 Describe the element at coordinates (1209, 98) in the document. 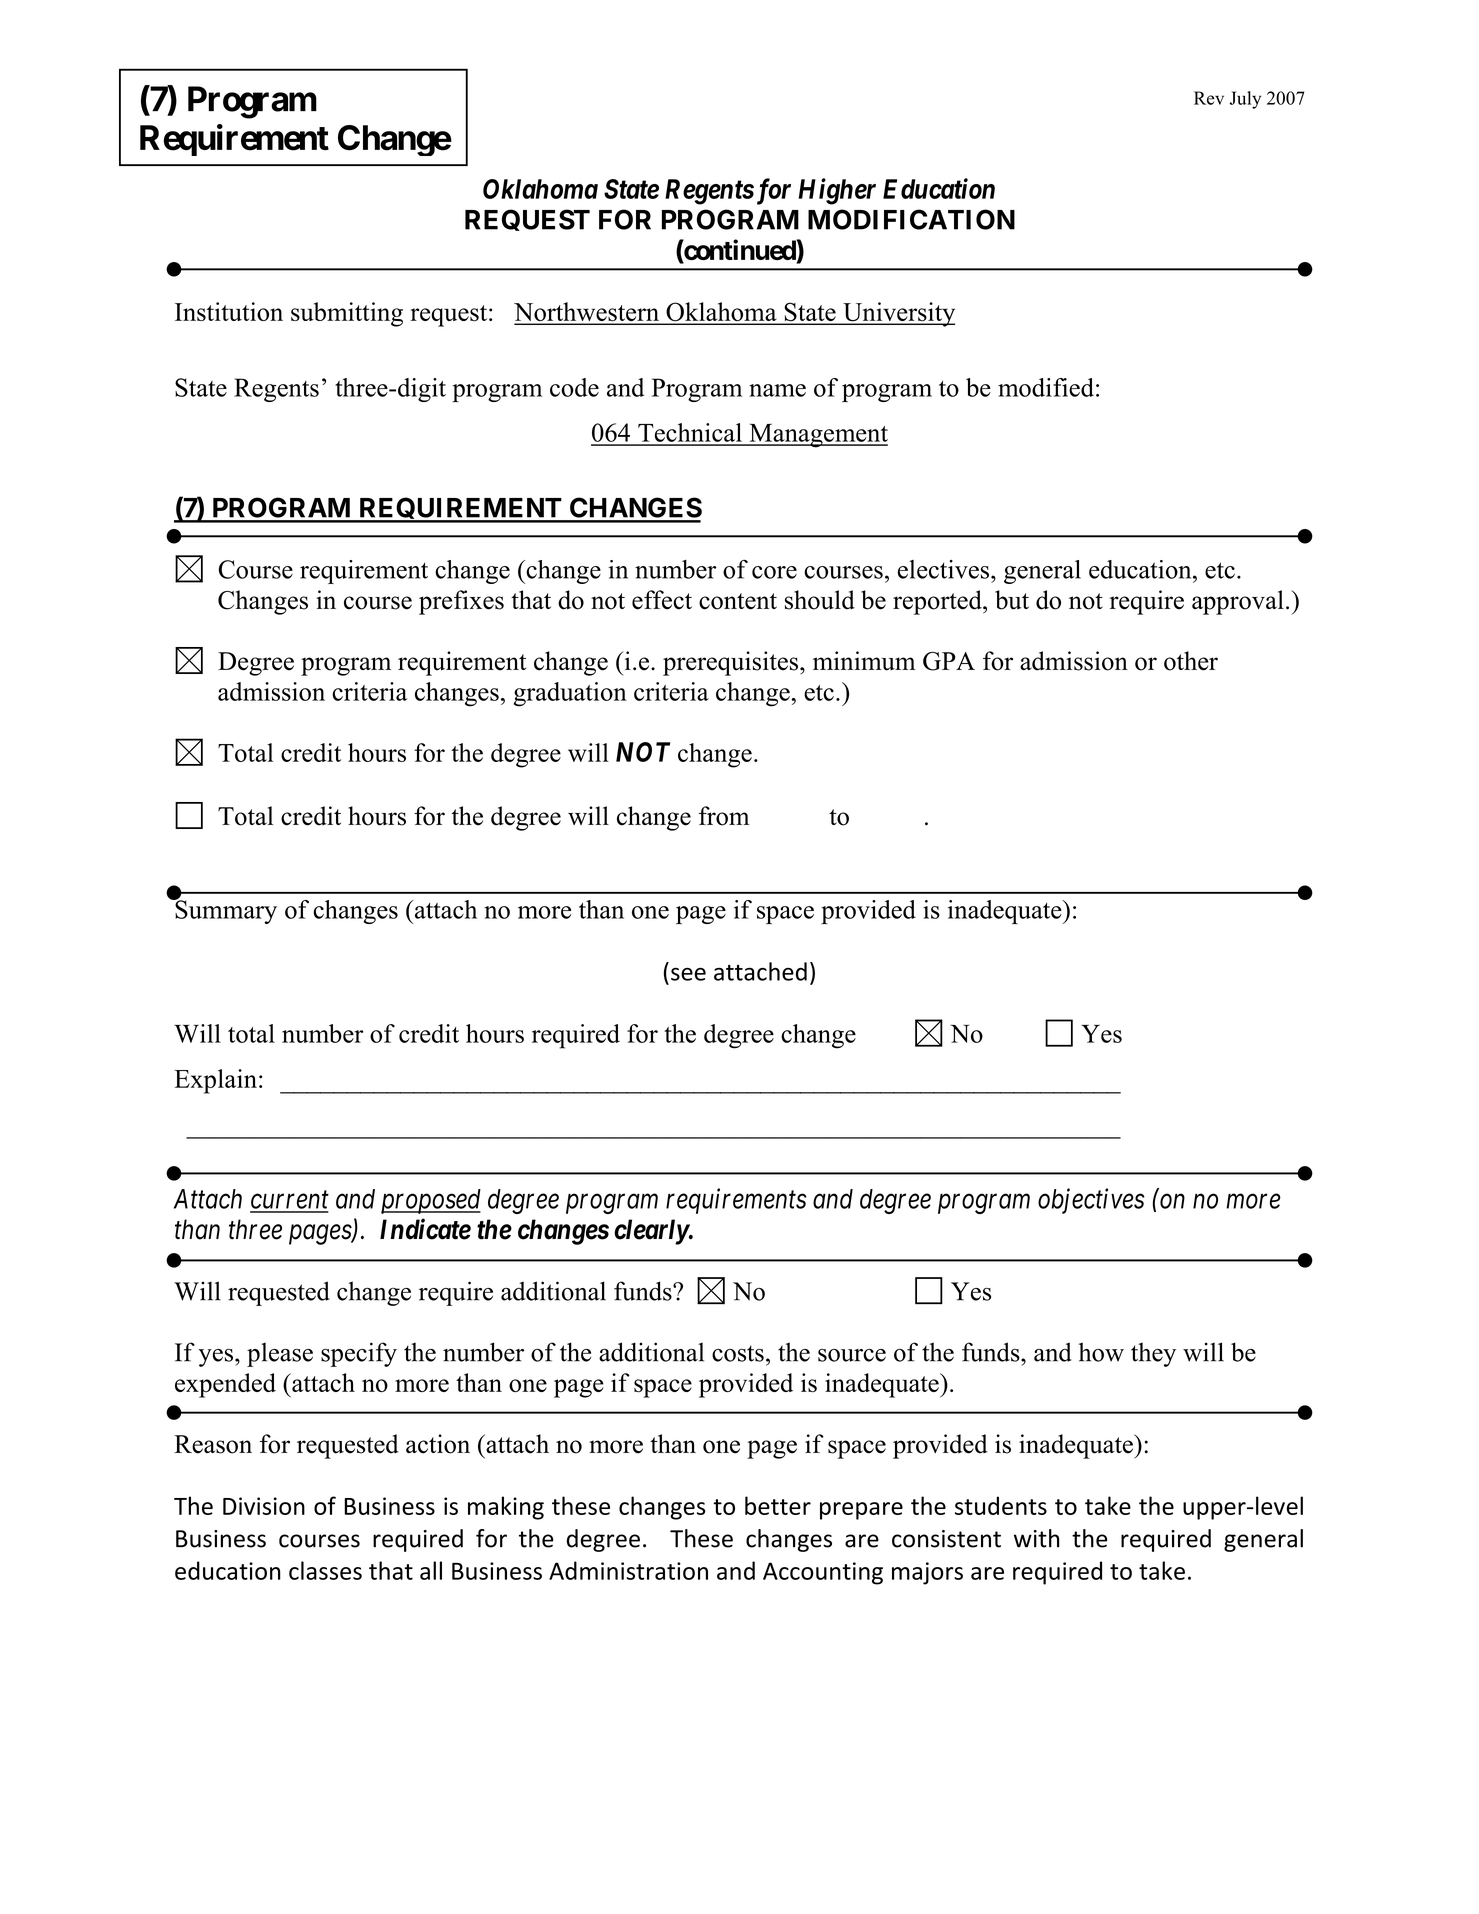

I see `Rev` at that location.
